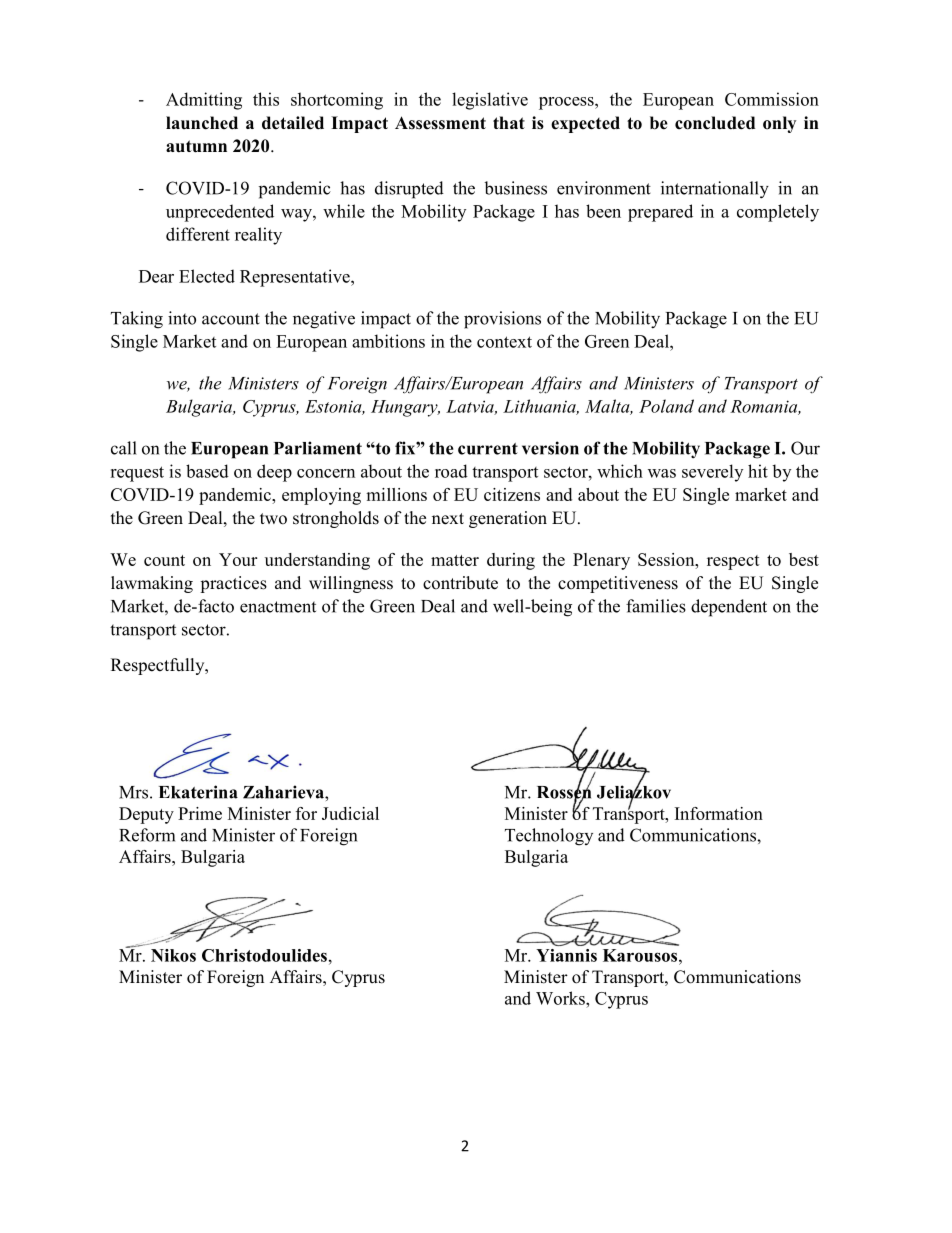 Image resolution: width=952 pixels, height=1233 pixels. Describe the element at coordinates (173, 955) in the screenshot. I see `Nikos` at that location.
